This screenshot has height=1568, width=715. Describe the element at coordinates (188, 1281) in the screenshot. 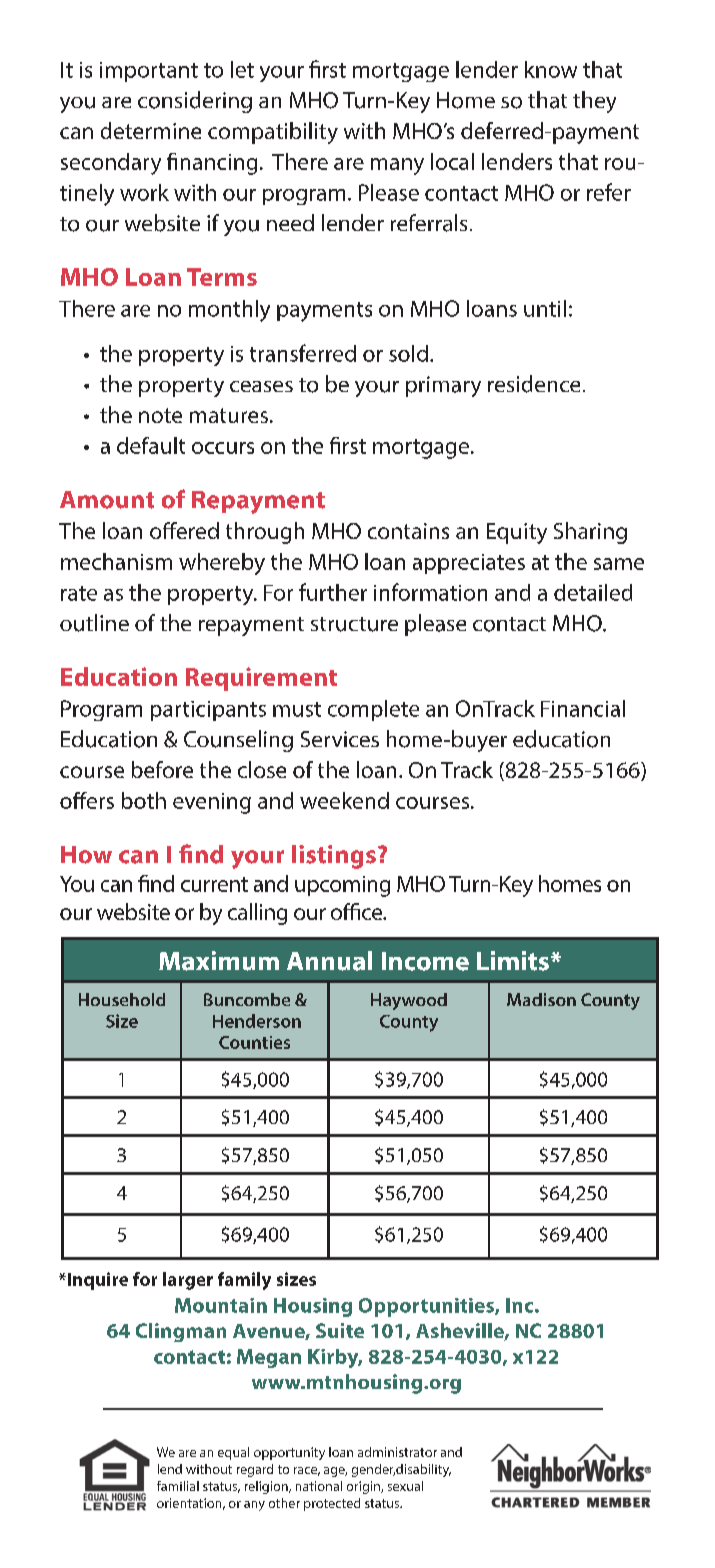

I see `larger` at that location.
